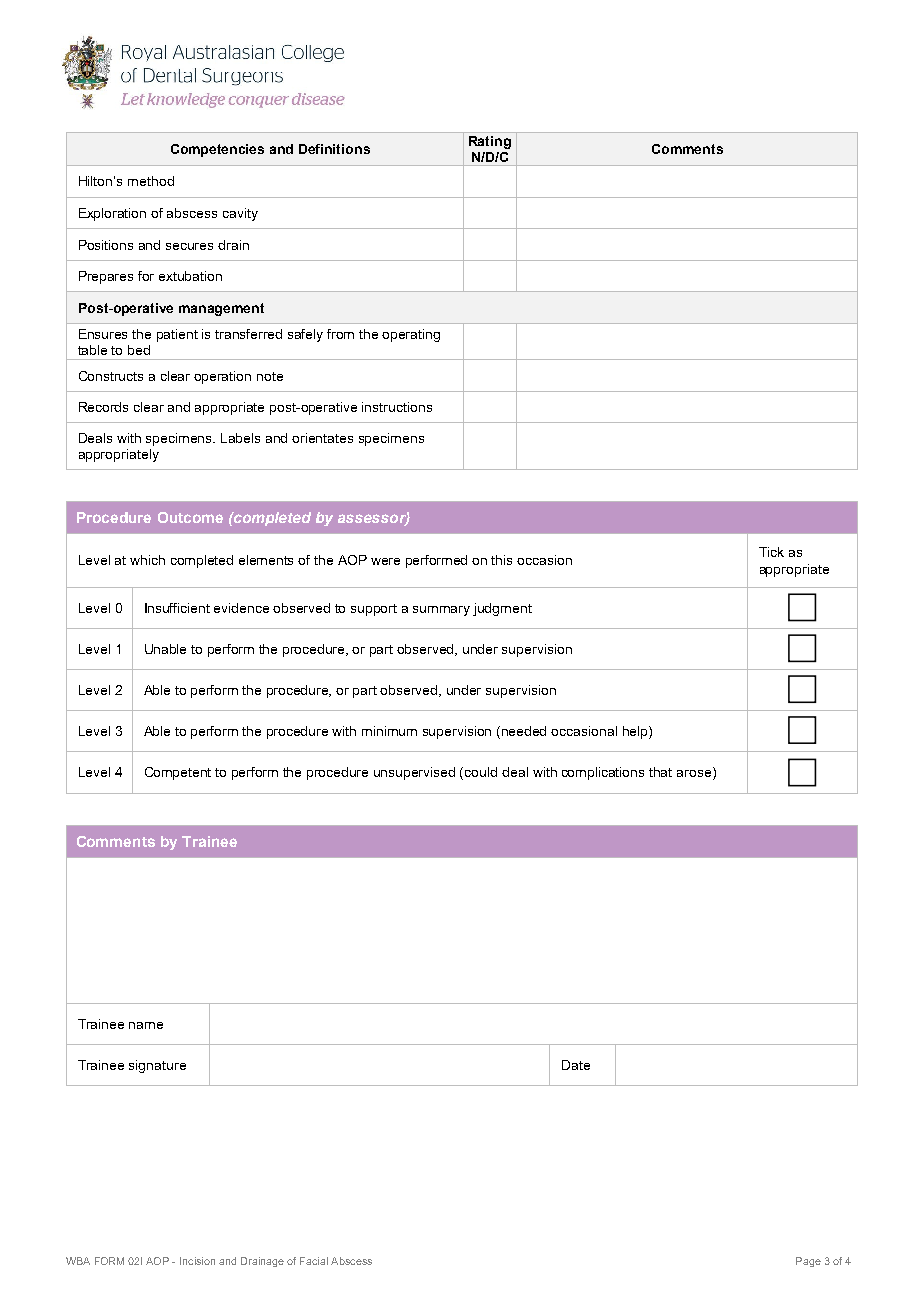 The image size is (924, 1308). I want to click on arose, so click(695, 775).
